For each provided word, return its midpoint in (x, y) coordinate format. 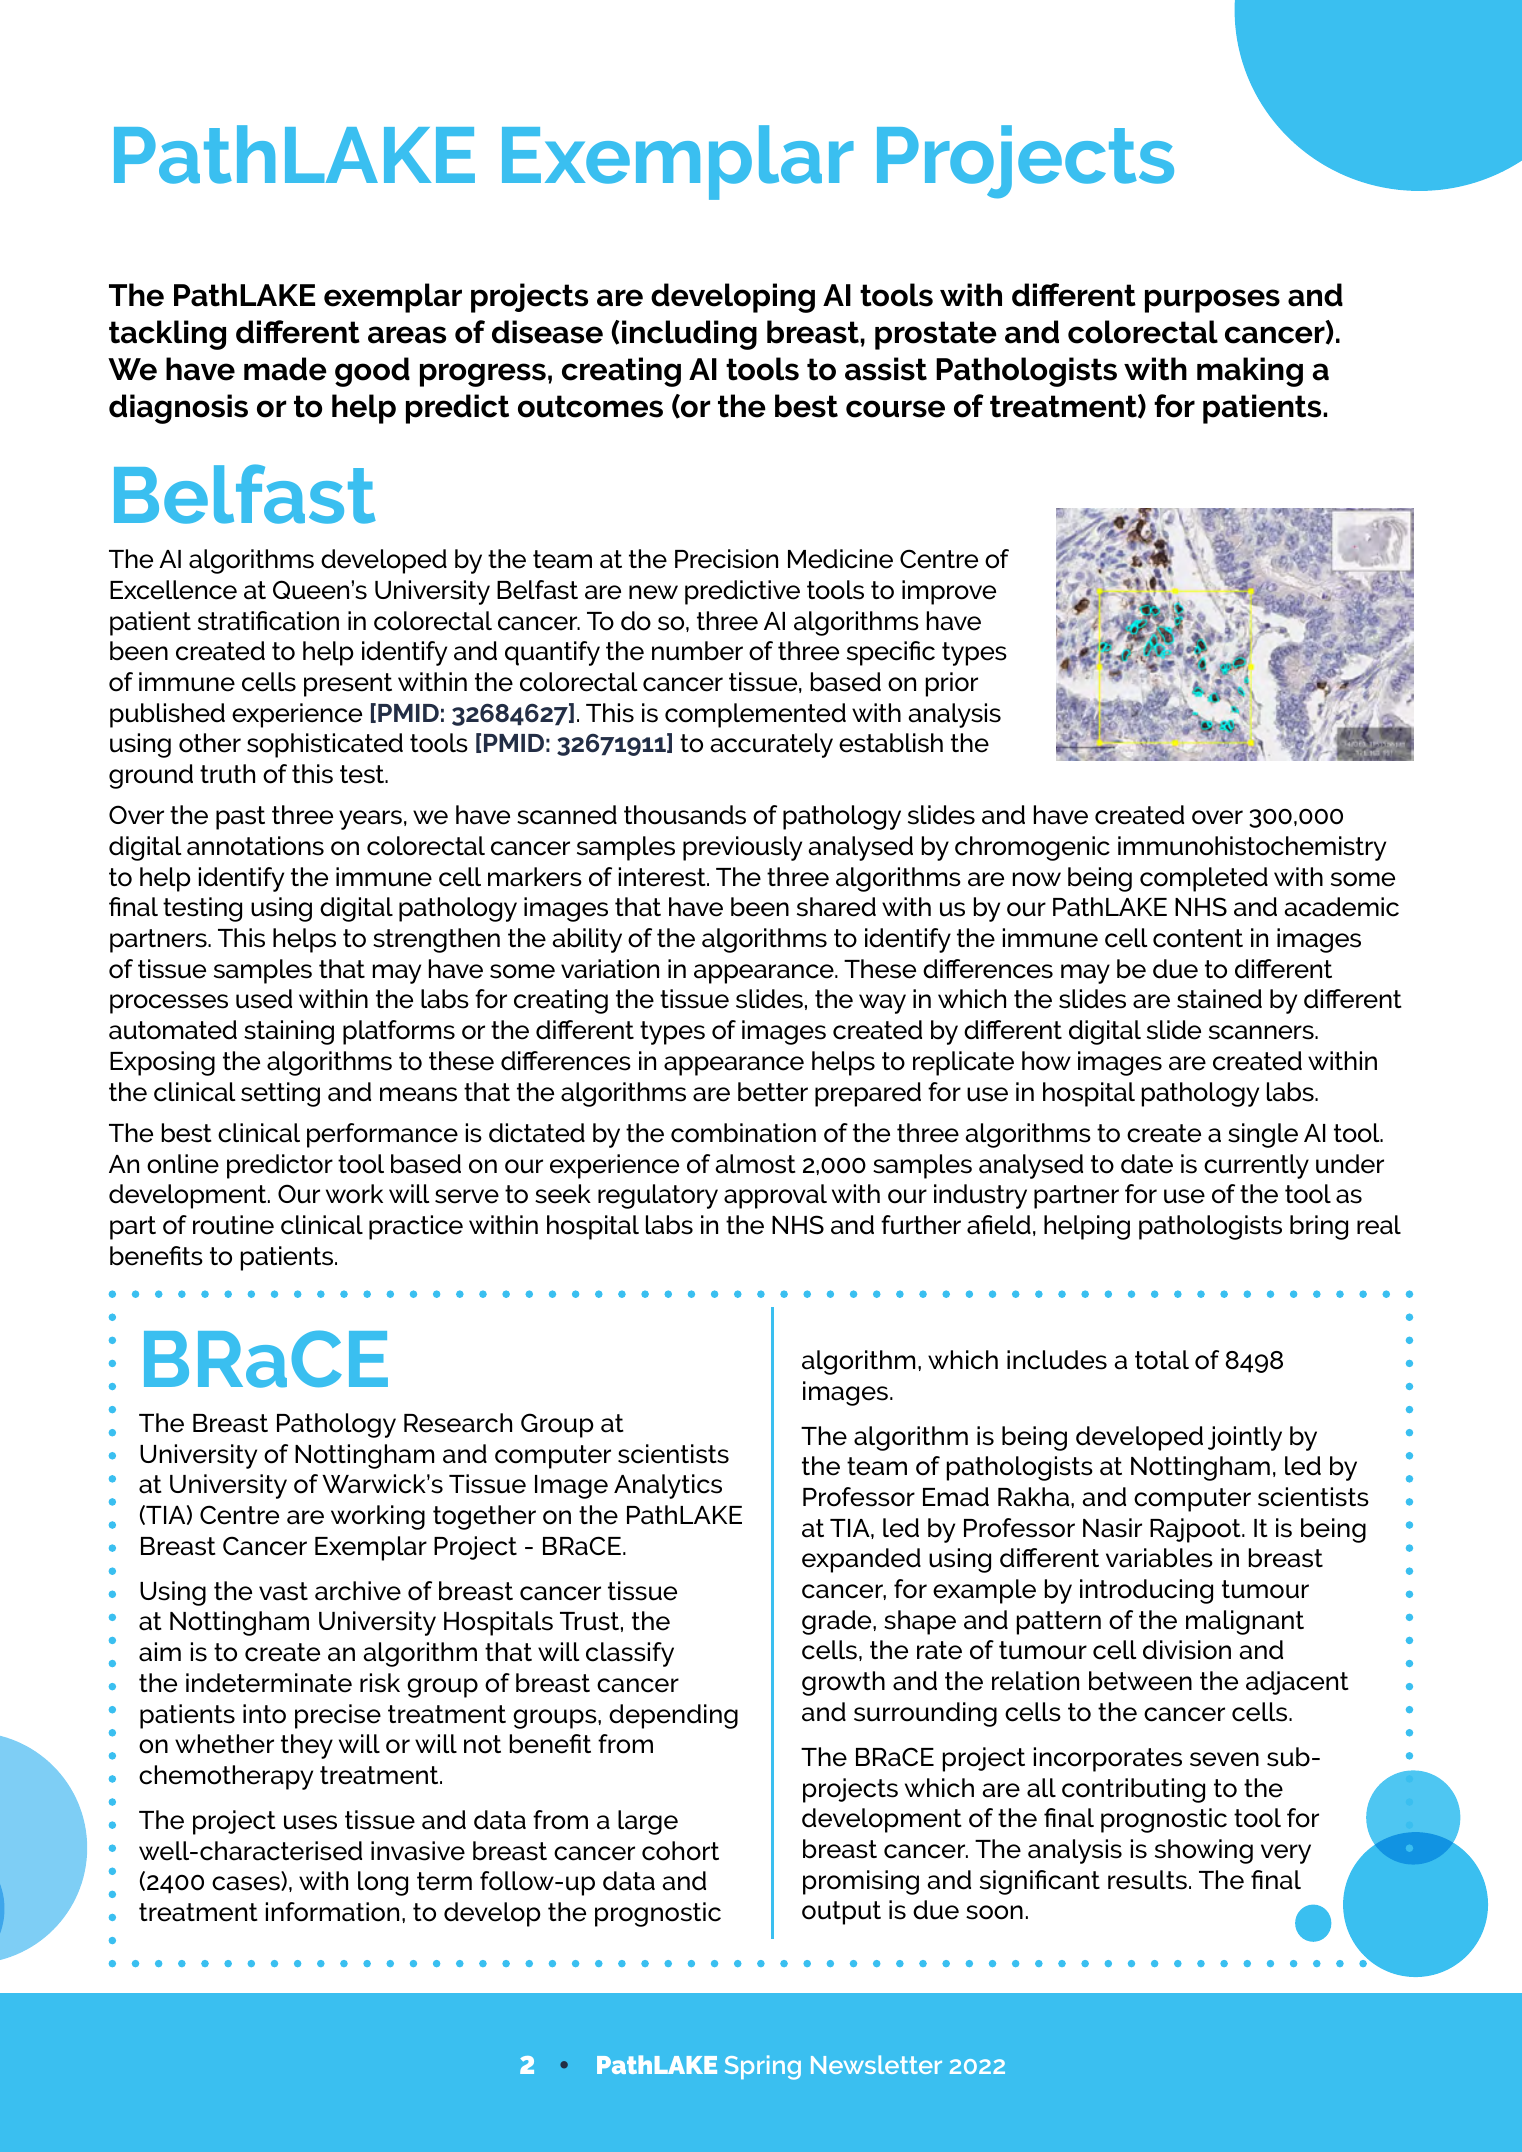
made (285, 369)
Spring (763, 2067)
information (332, 1912)
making (1250, 372)
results (1147, 1880)
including (689, 335)
